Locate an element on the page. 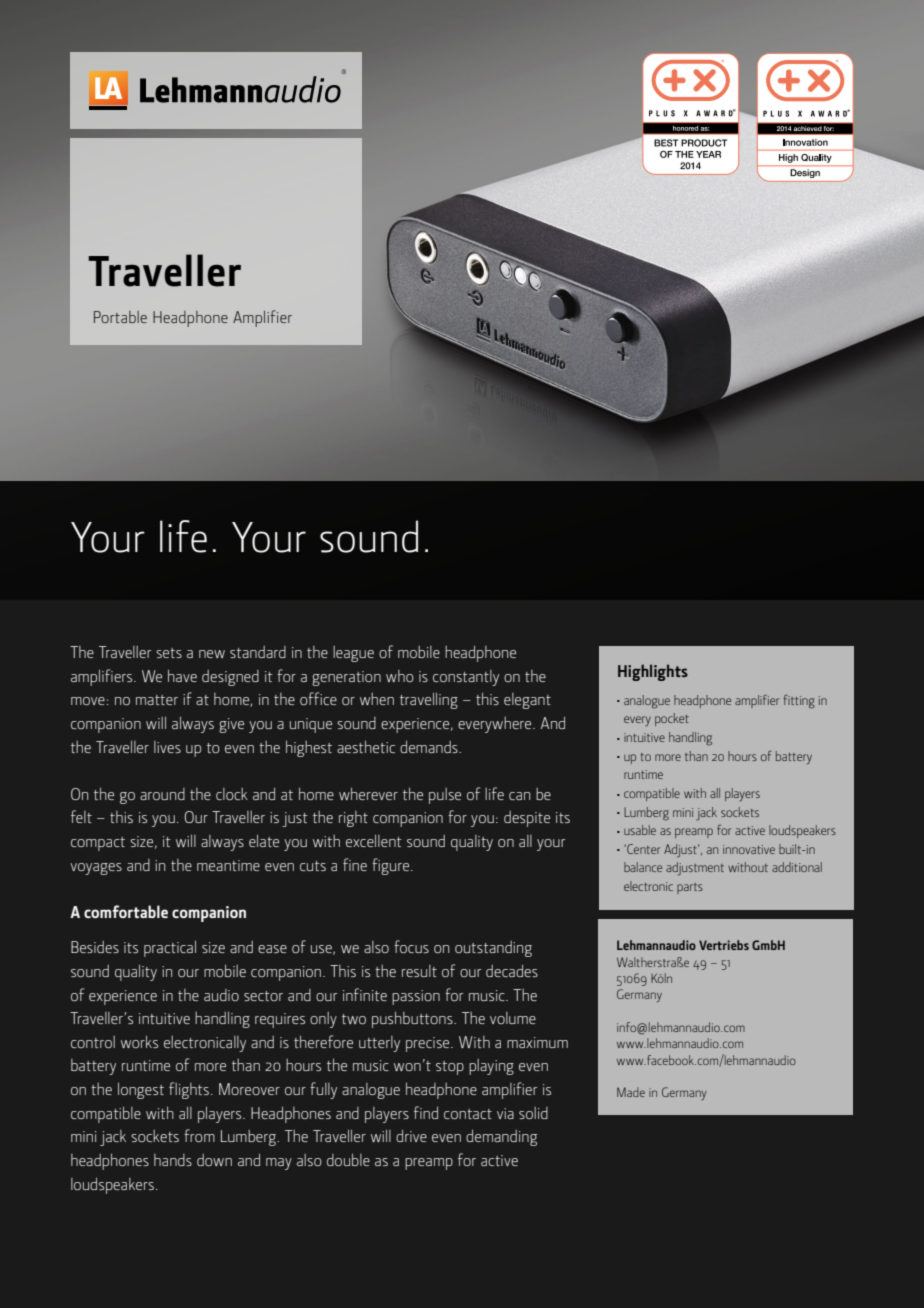  usable is located at coordinates (640, 830).
